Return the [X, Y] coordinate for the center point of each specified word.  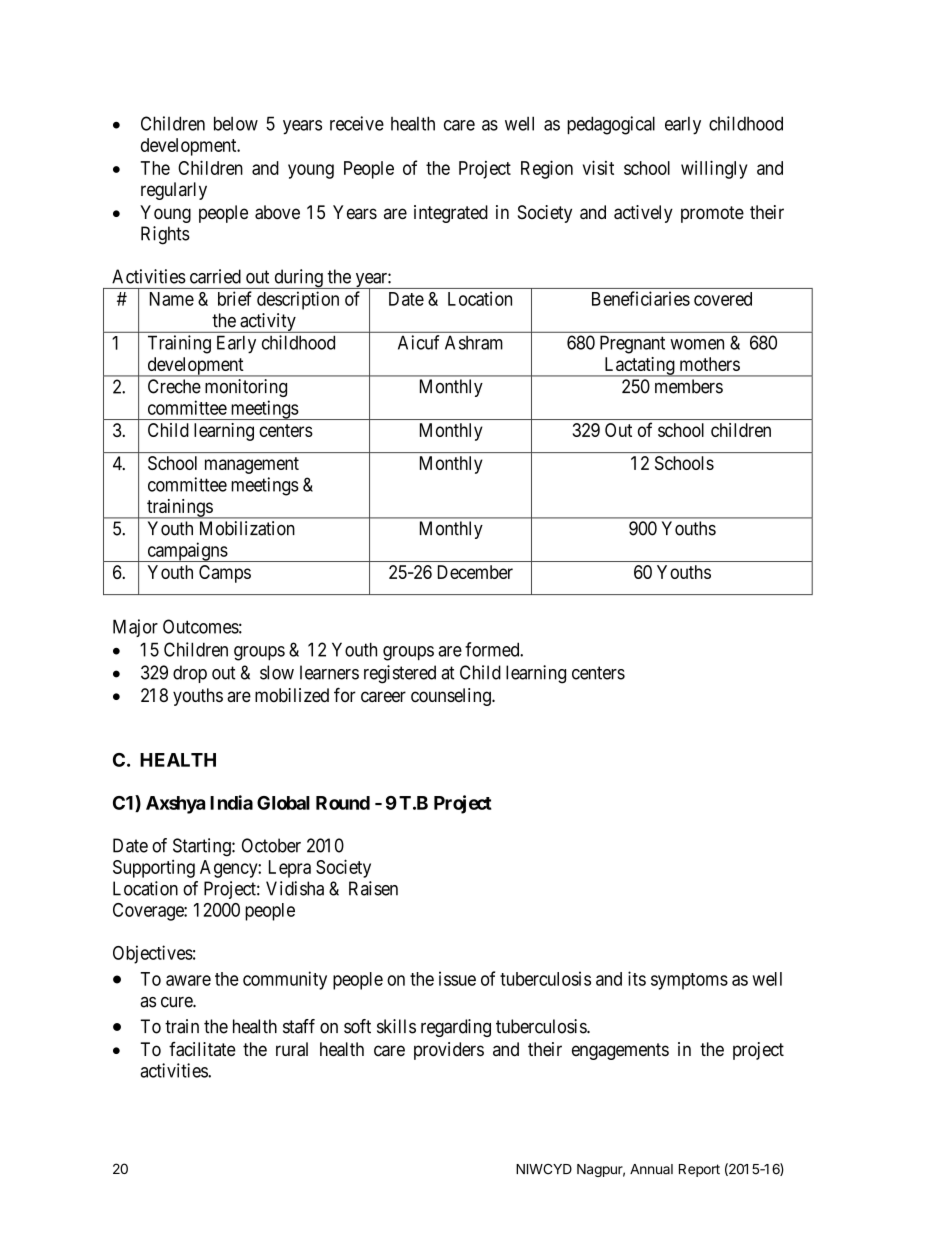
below [236, 123]
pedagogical [611, 125]
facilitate [202, 1049]
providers [449, 1051]
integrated [451, 214]
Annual [651, 1169]
